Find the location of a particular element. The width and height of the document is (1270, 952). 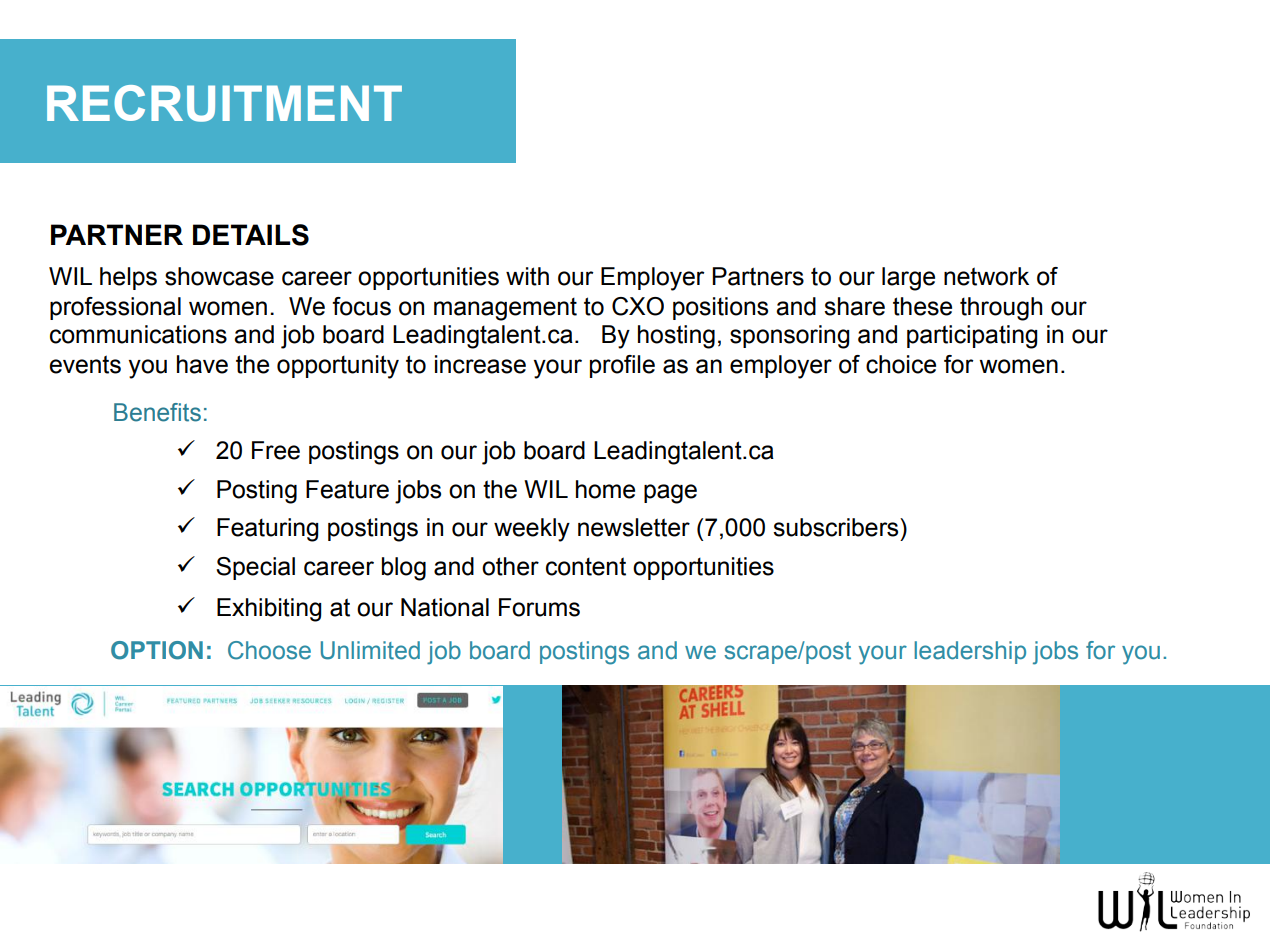

increase is located at coordinates (480, 364).
